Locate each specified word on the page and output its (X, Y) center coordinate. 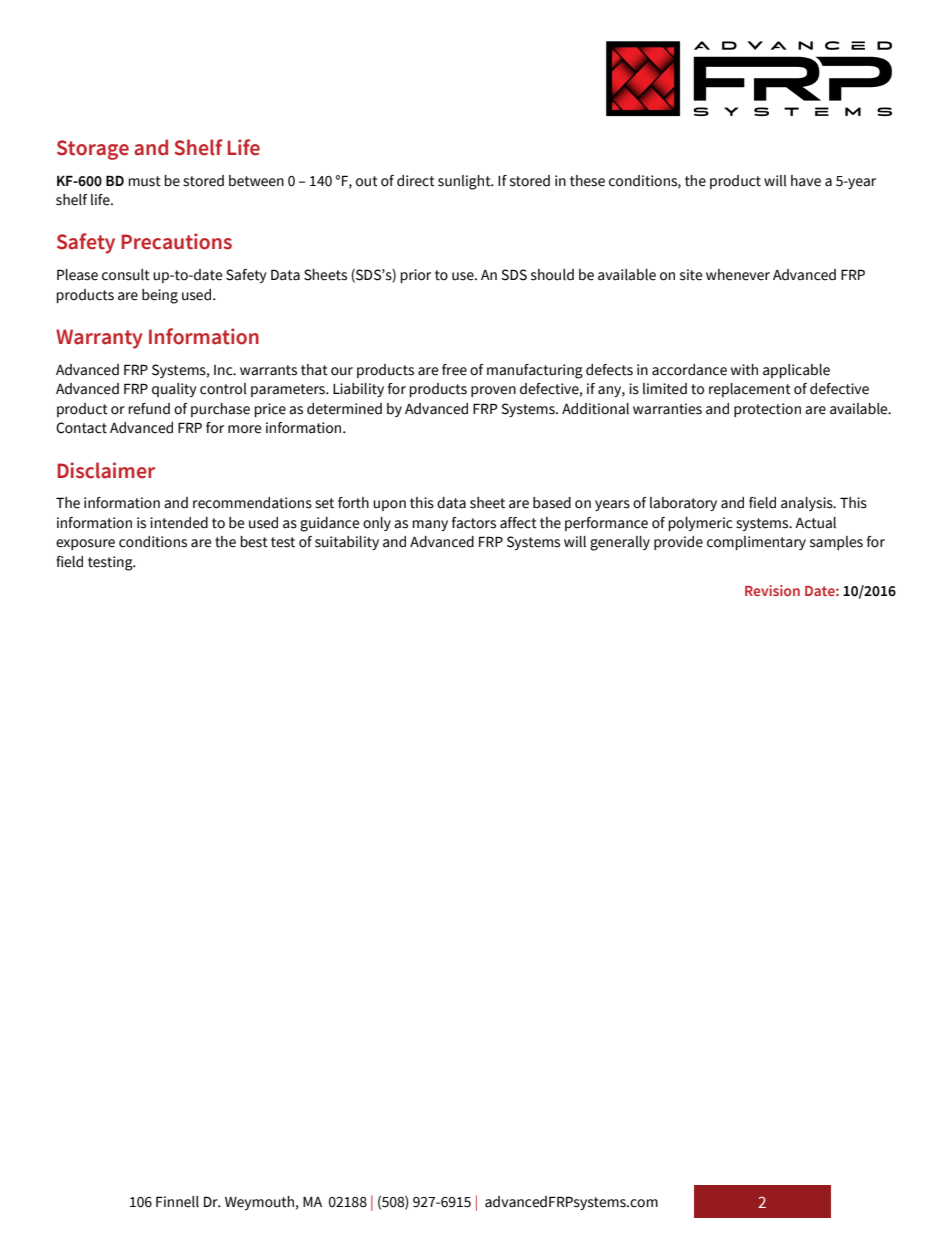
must (144, 181)
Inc (224, 370)
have (806, 181)
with (744, 370)
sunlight (465, 182)
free (454, 370)
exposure (85, 544)
